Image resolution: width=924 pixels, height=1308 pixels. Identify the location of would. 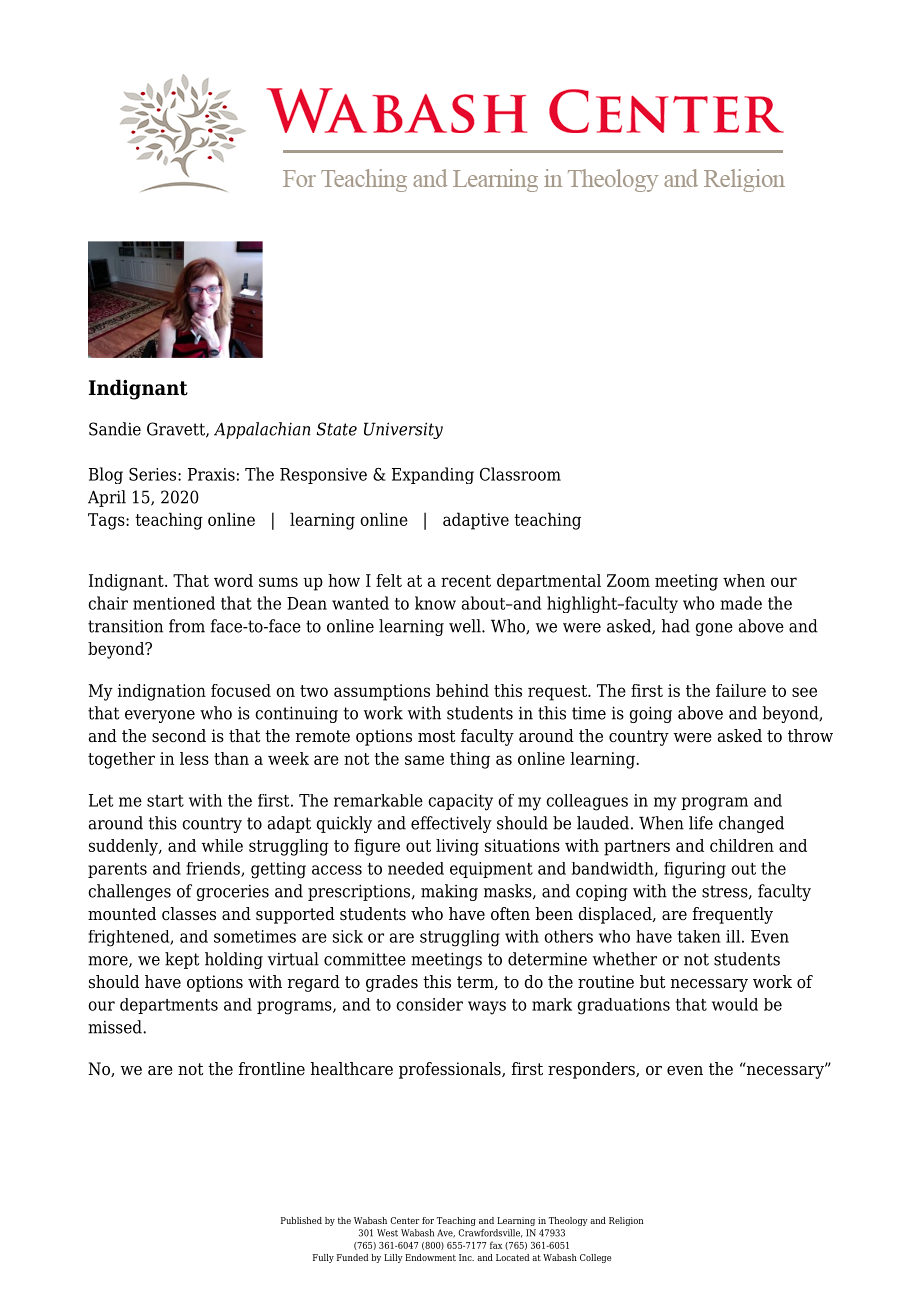
(735, 1004).
